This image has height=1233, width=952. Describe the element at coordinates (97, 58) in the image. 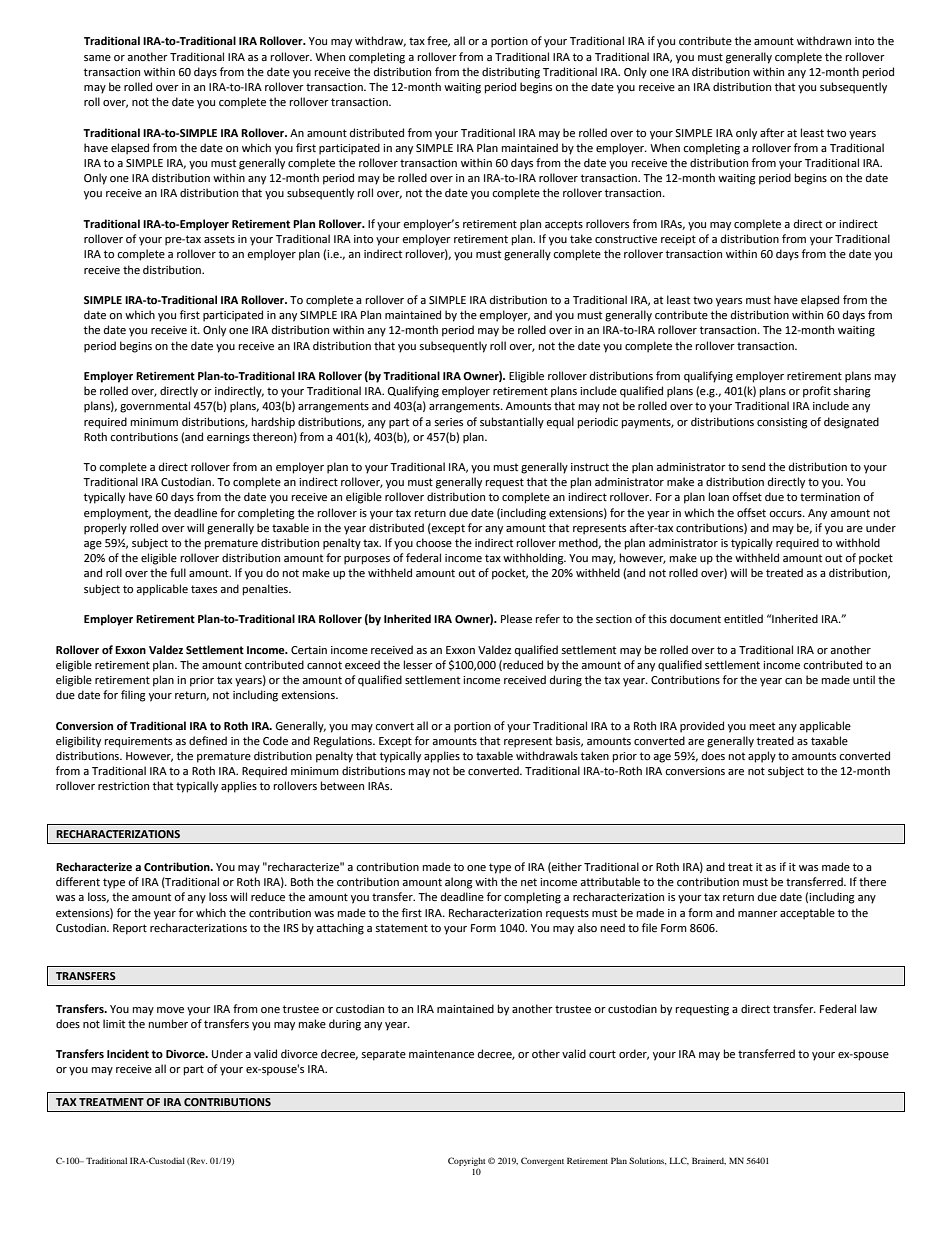

I see `same` at that location.
